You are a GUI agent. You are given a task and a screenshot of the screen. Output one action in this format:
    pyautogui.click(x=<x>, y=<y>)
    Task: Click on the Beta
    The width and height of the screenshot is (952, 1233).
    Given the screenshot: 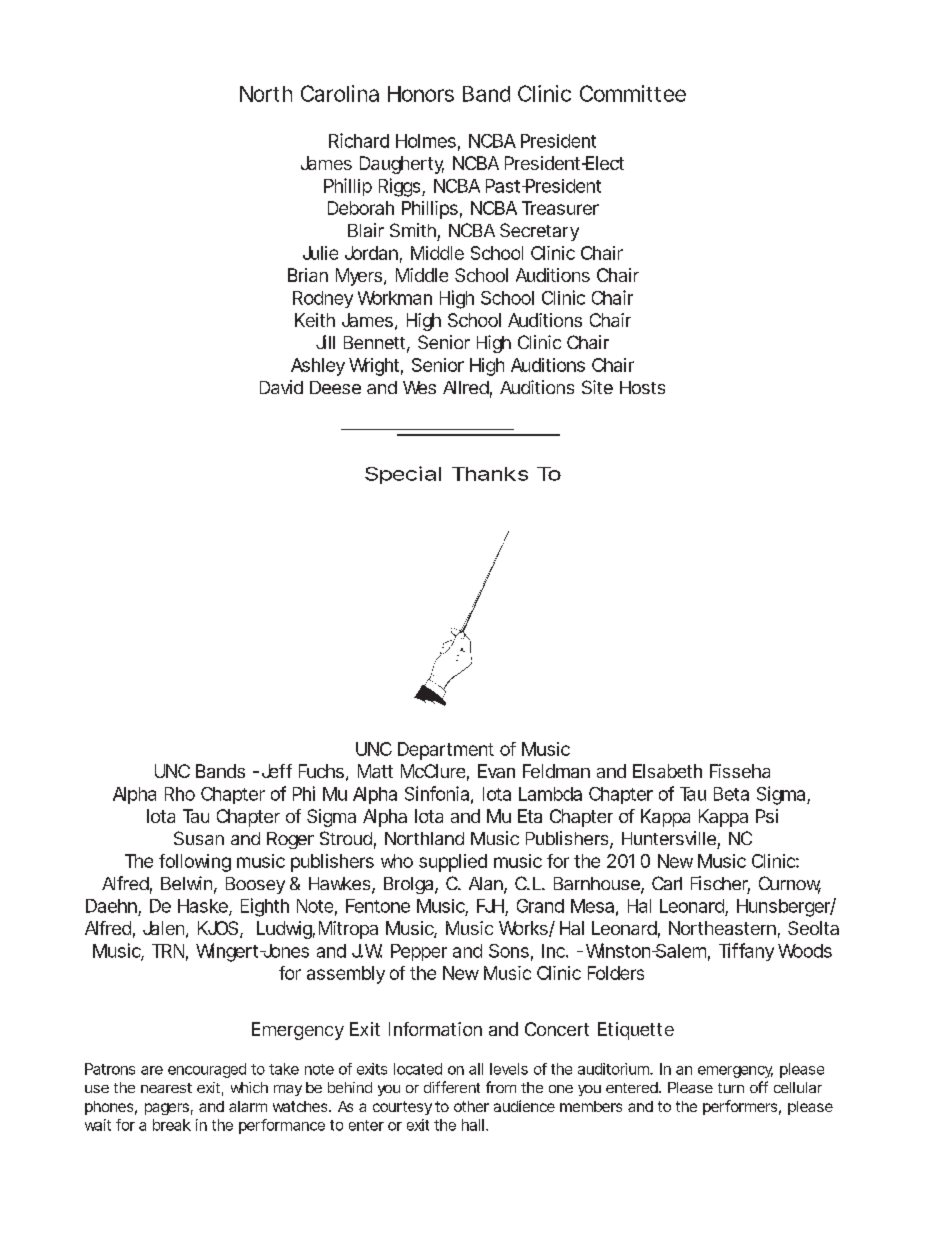 What is the action you would take?
    pyautogui.click(x=731, y=794)
